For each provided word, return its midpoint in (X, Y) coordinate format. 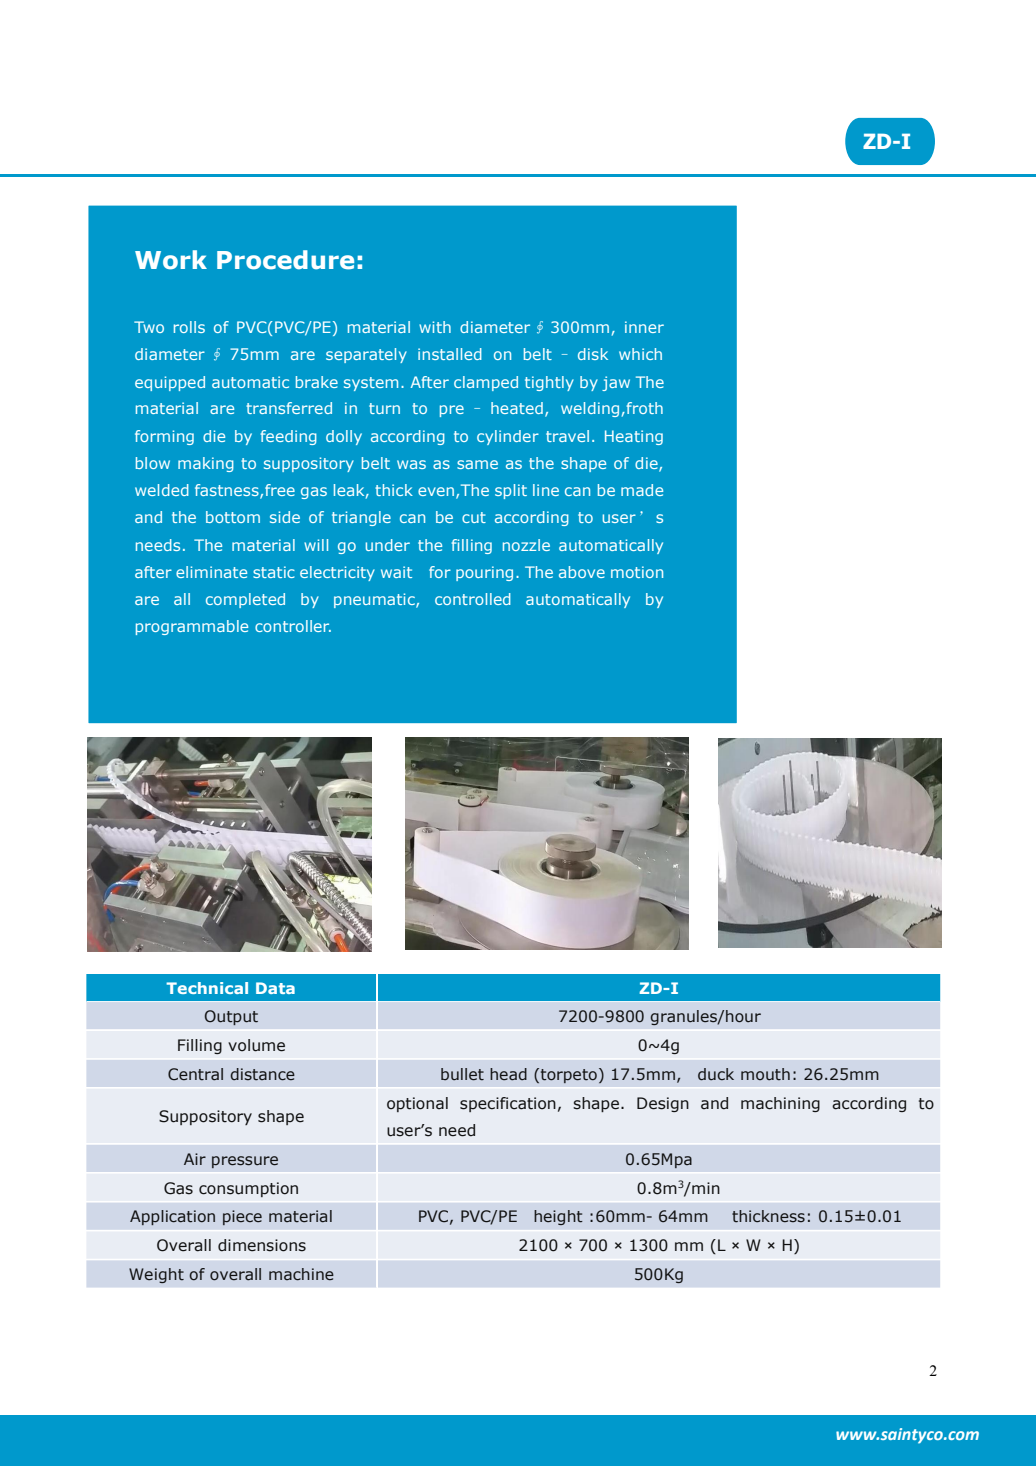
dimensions (262, 1245)
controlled (473, 599)
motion (637, 572)
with (435, 327)
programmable (192, 627)
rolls (189, 327)
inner (644, 327)
